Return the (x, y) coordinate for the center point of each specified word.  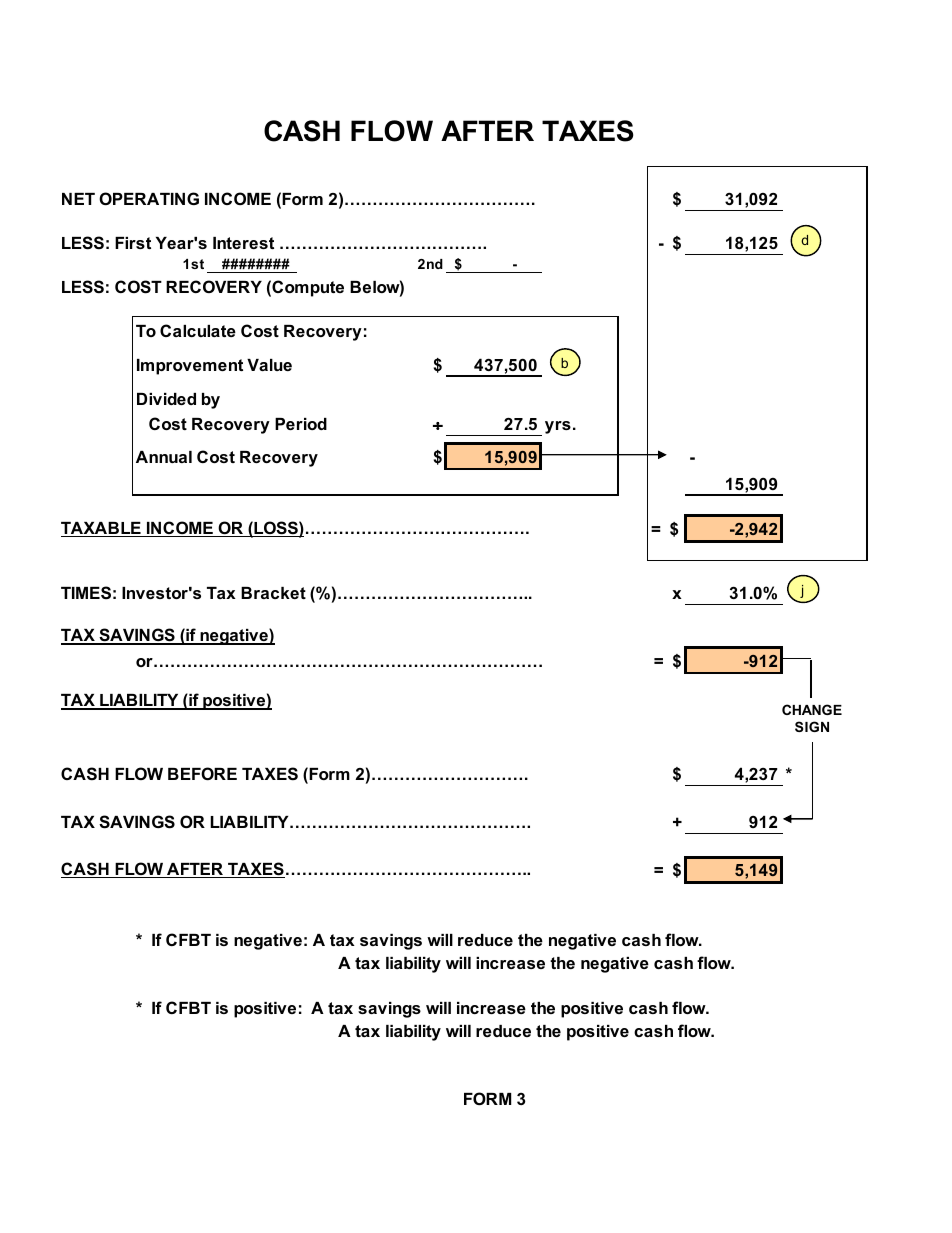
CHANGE (812, 709)
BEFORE (202, 773)
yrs (558, 427)
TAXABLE (102, 529)
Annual (164, 457)
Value (269, 365)
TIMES (86, 592)
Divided (166, 399)
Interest (243, 243)
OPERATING (149, 198)
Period (301, 424)
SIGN (812, 726)
